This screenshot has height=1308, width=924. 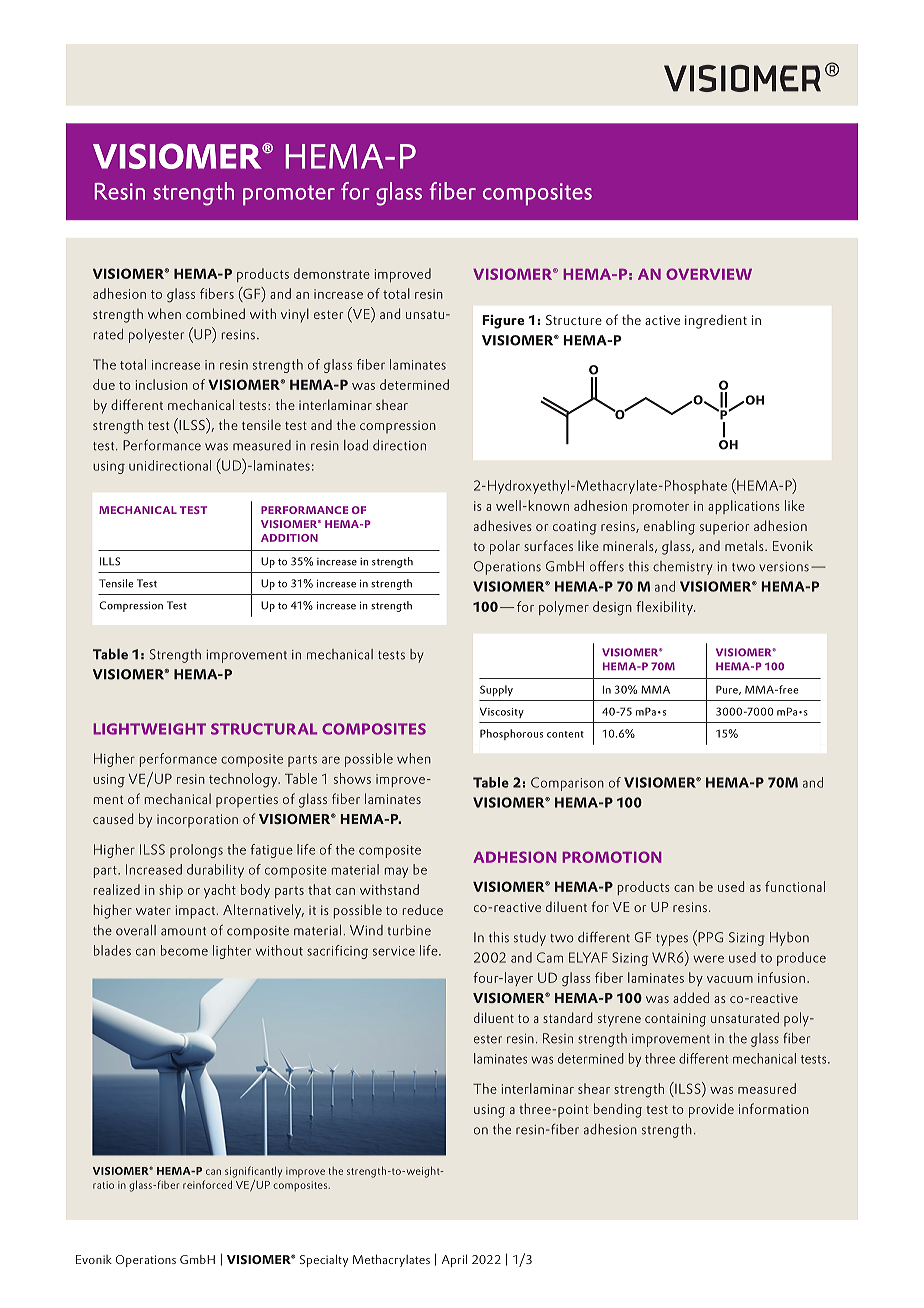 What do you see at coordinates (503, 322) in the screenshot?
I see `Figure` at bounding box center [503, 322].
